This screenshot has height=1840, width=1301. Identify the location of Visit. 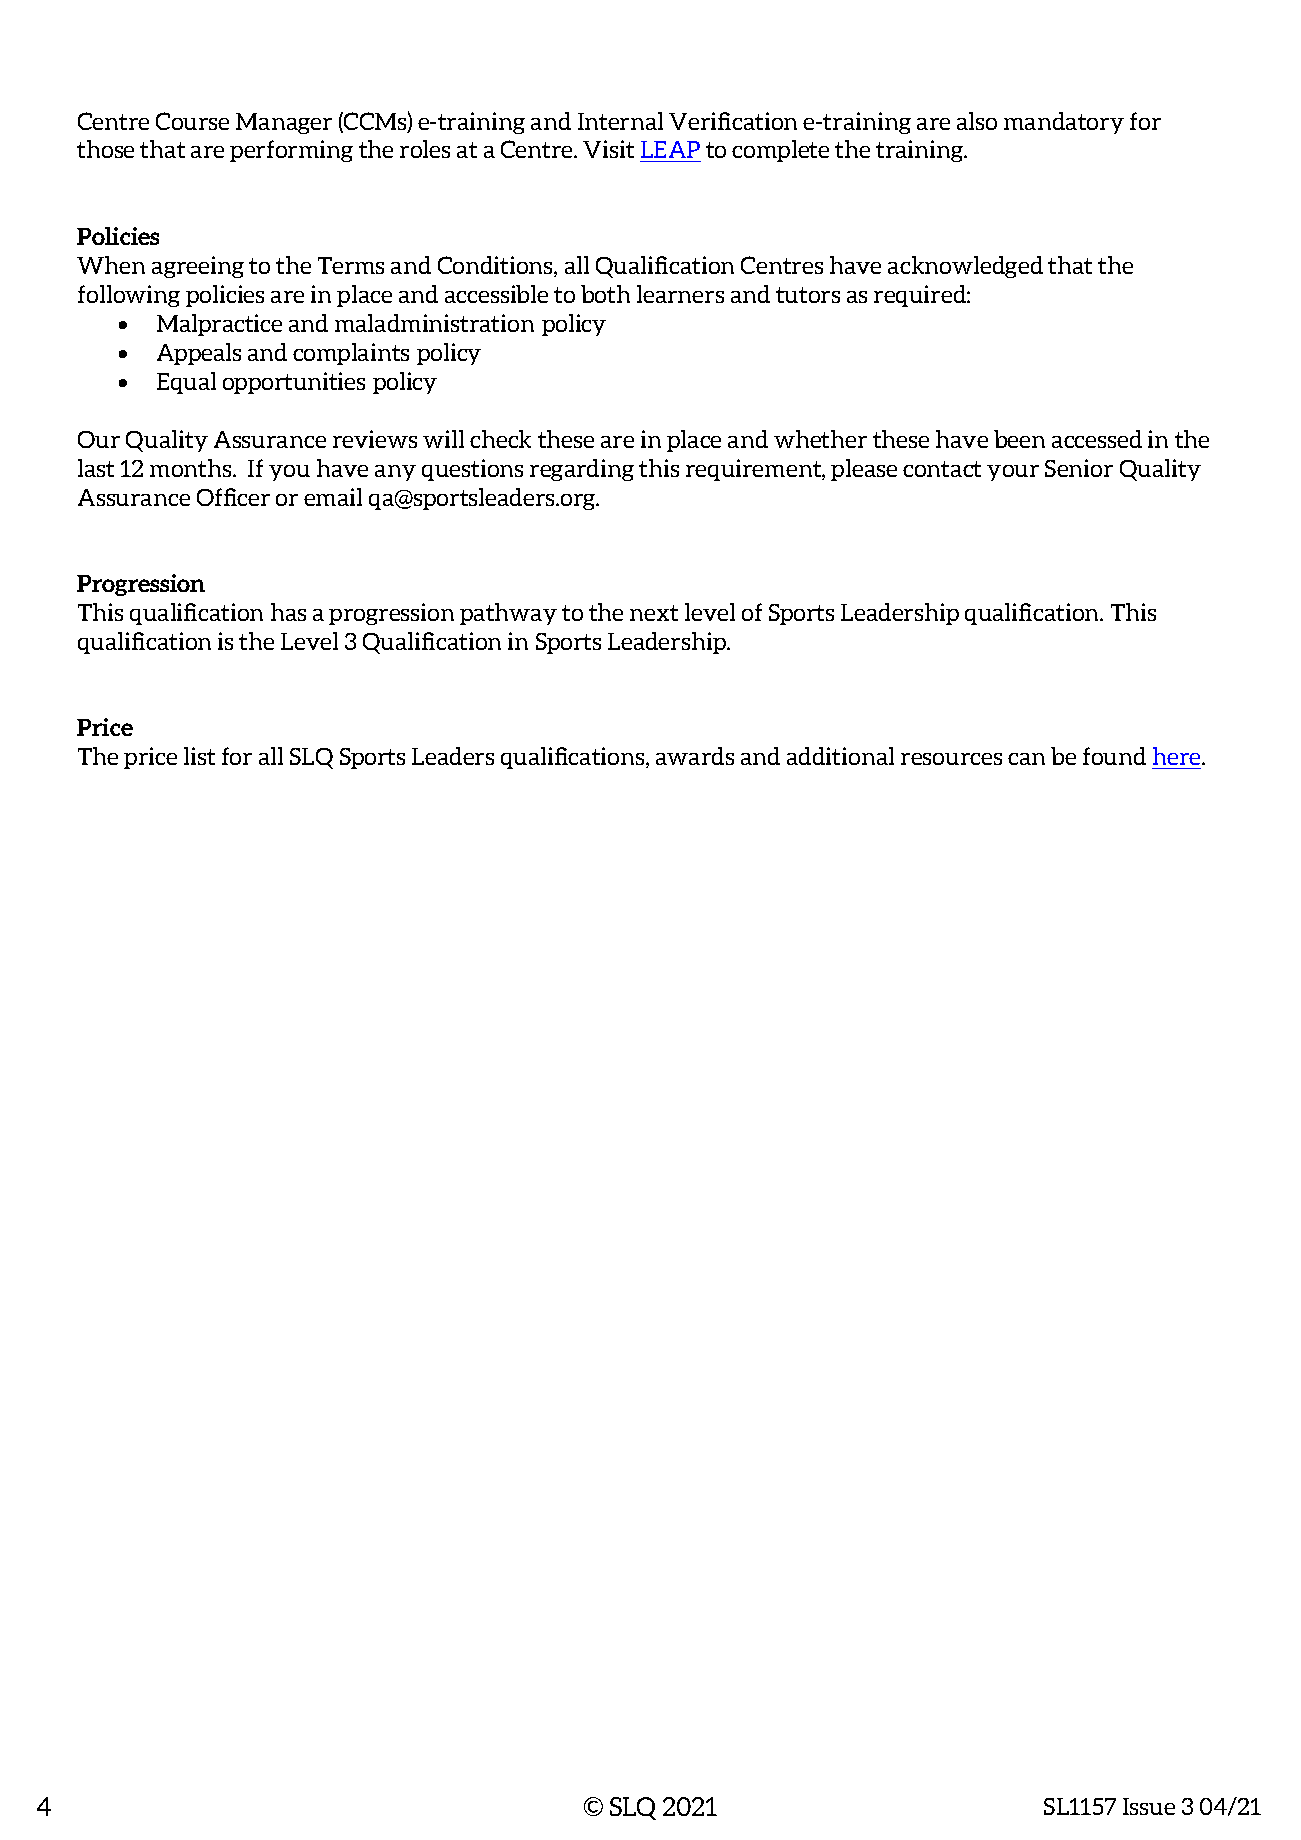
(608, 149).
